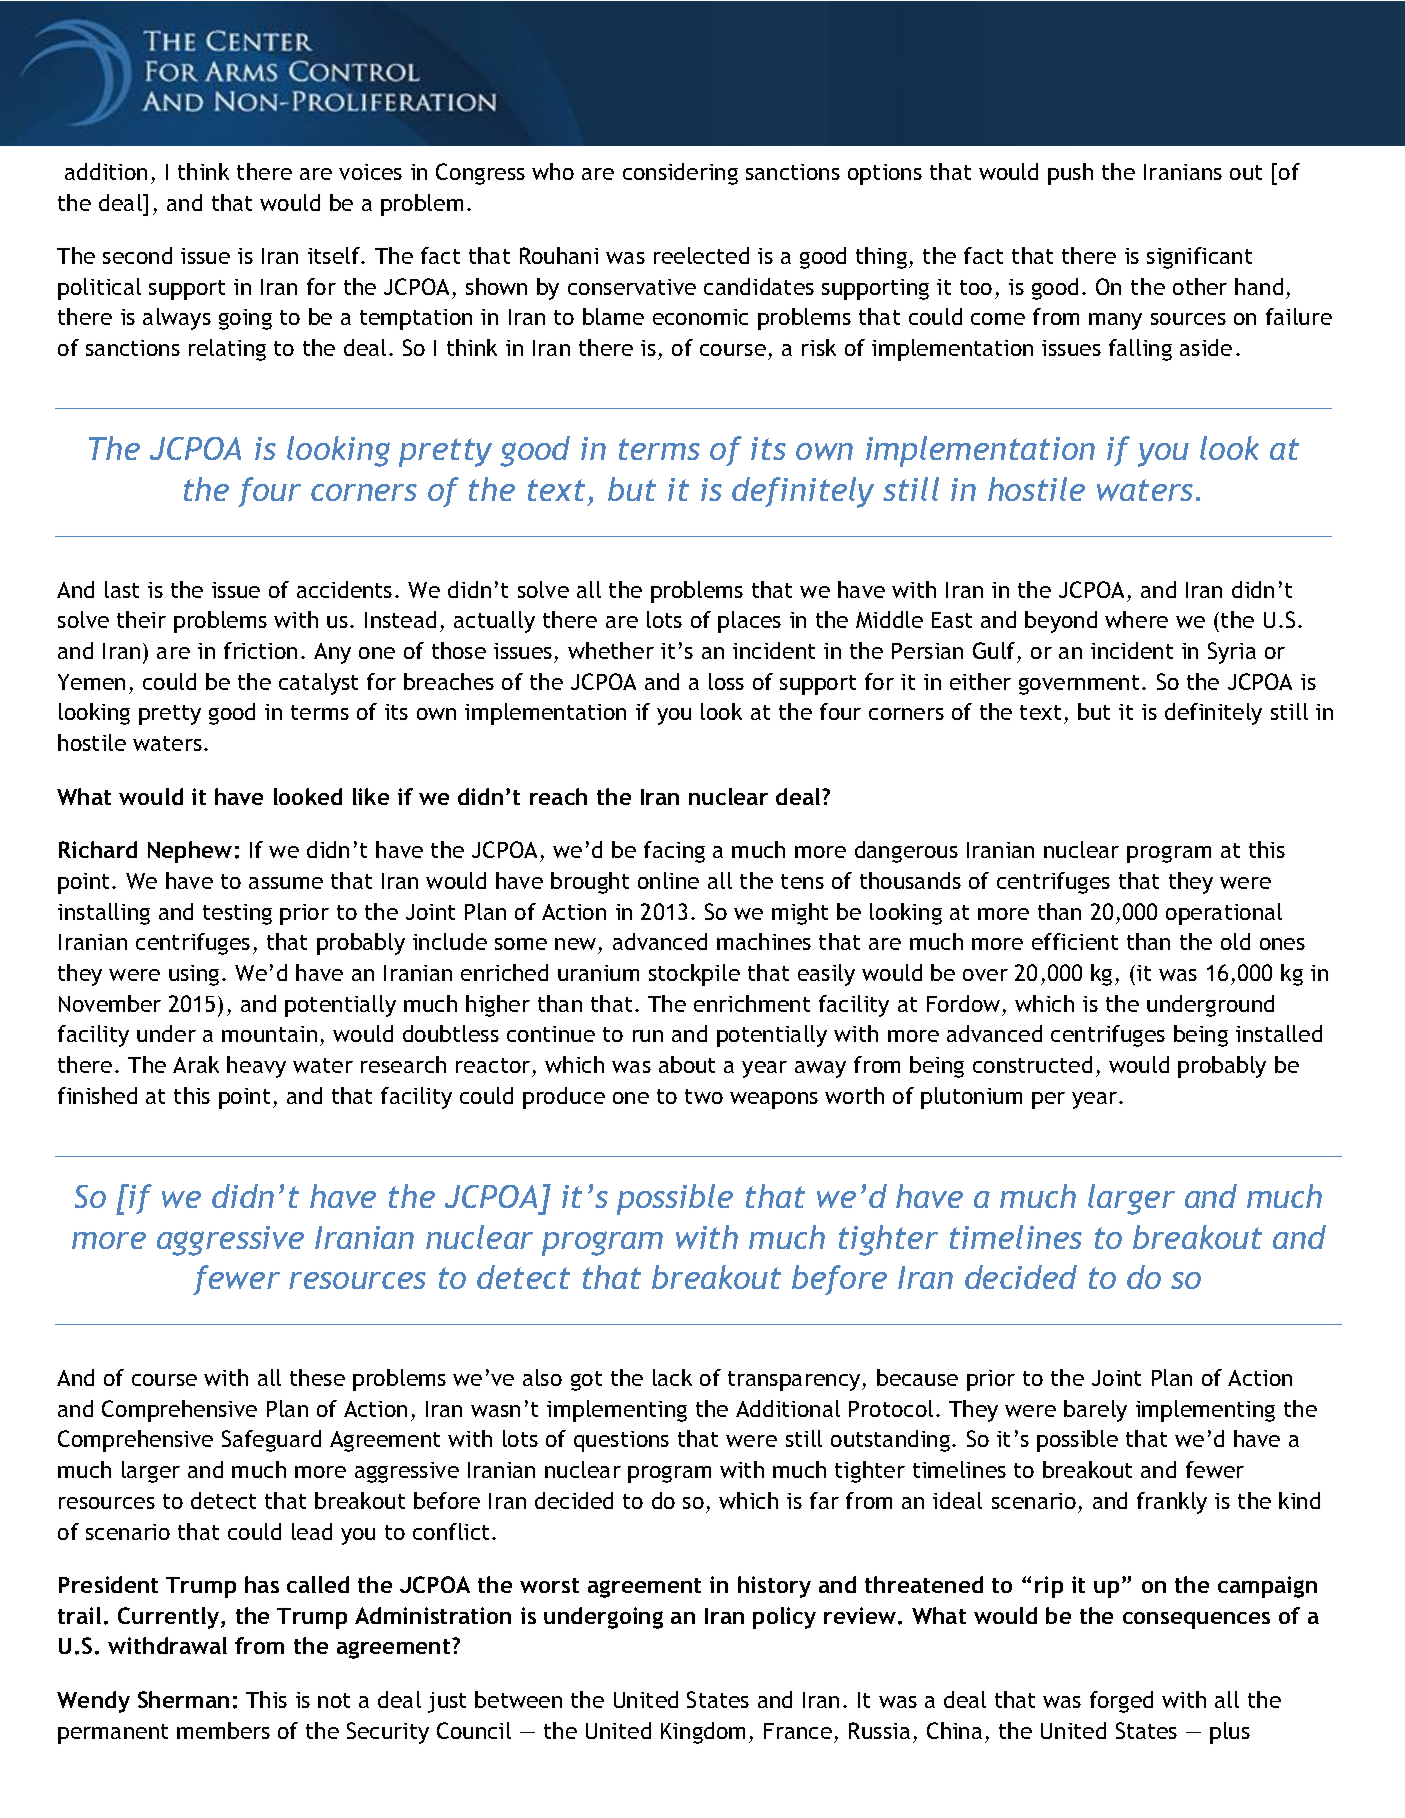  I want to click on second, so click(137, 255).
